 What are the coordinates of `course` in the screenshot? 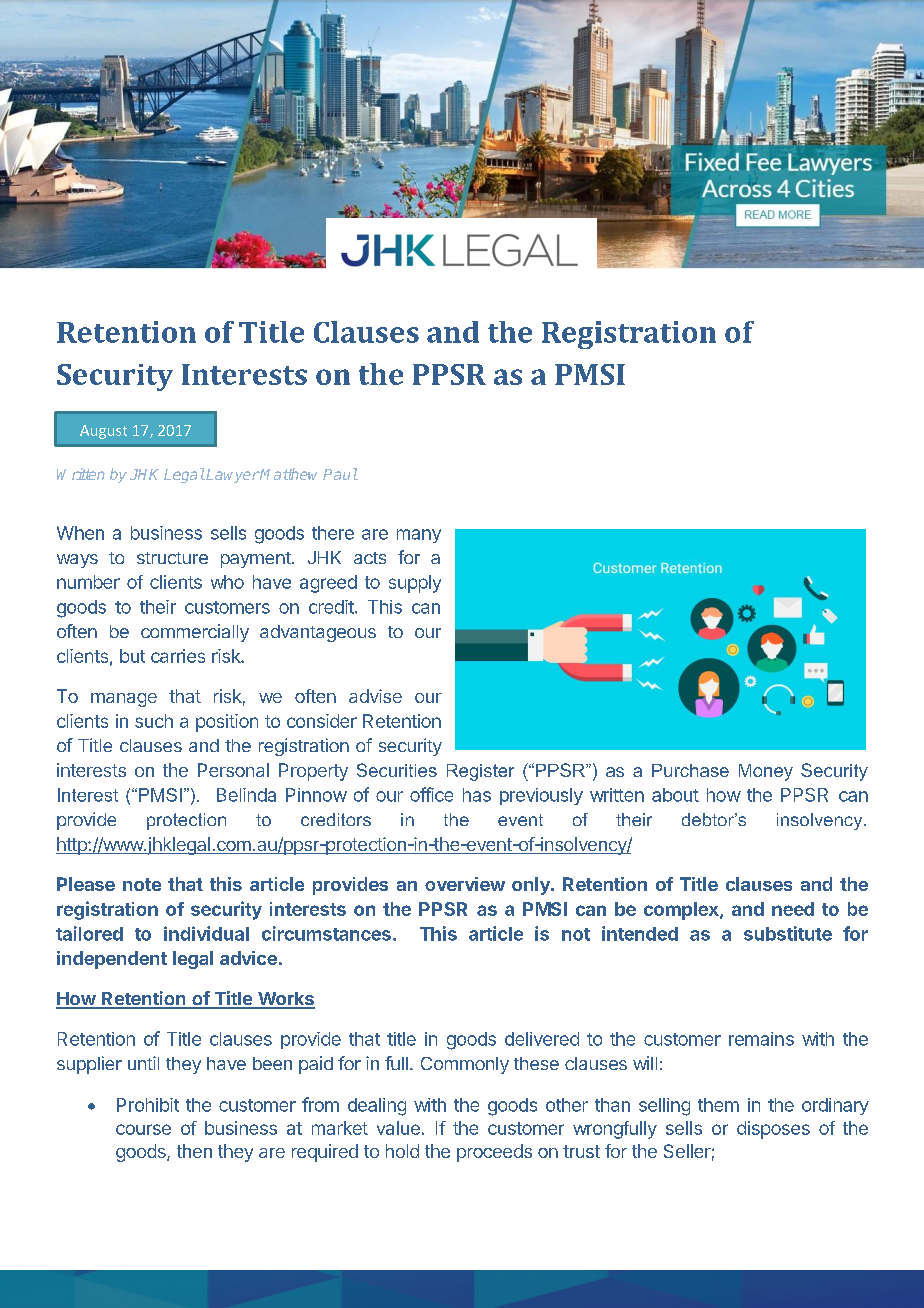 It's located at (143, 1129).
